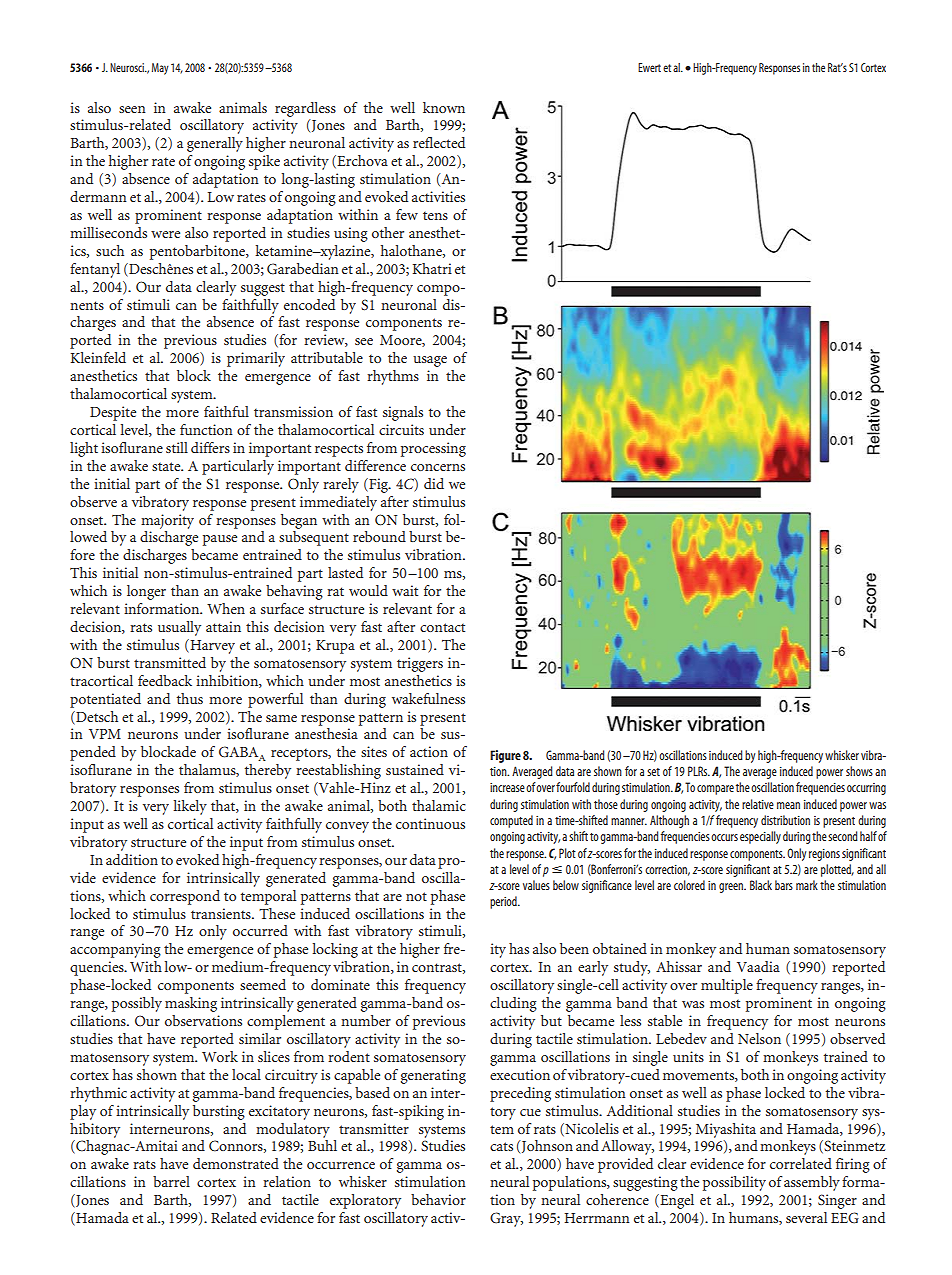 This screenshot has width=952, height=1275. Describe the element at coordinates (171, 1181) in the screenshot. I see `barrel` at that location.
